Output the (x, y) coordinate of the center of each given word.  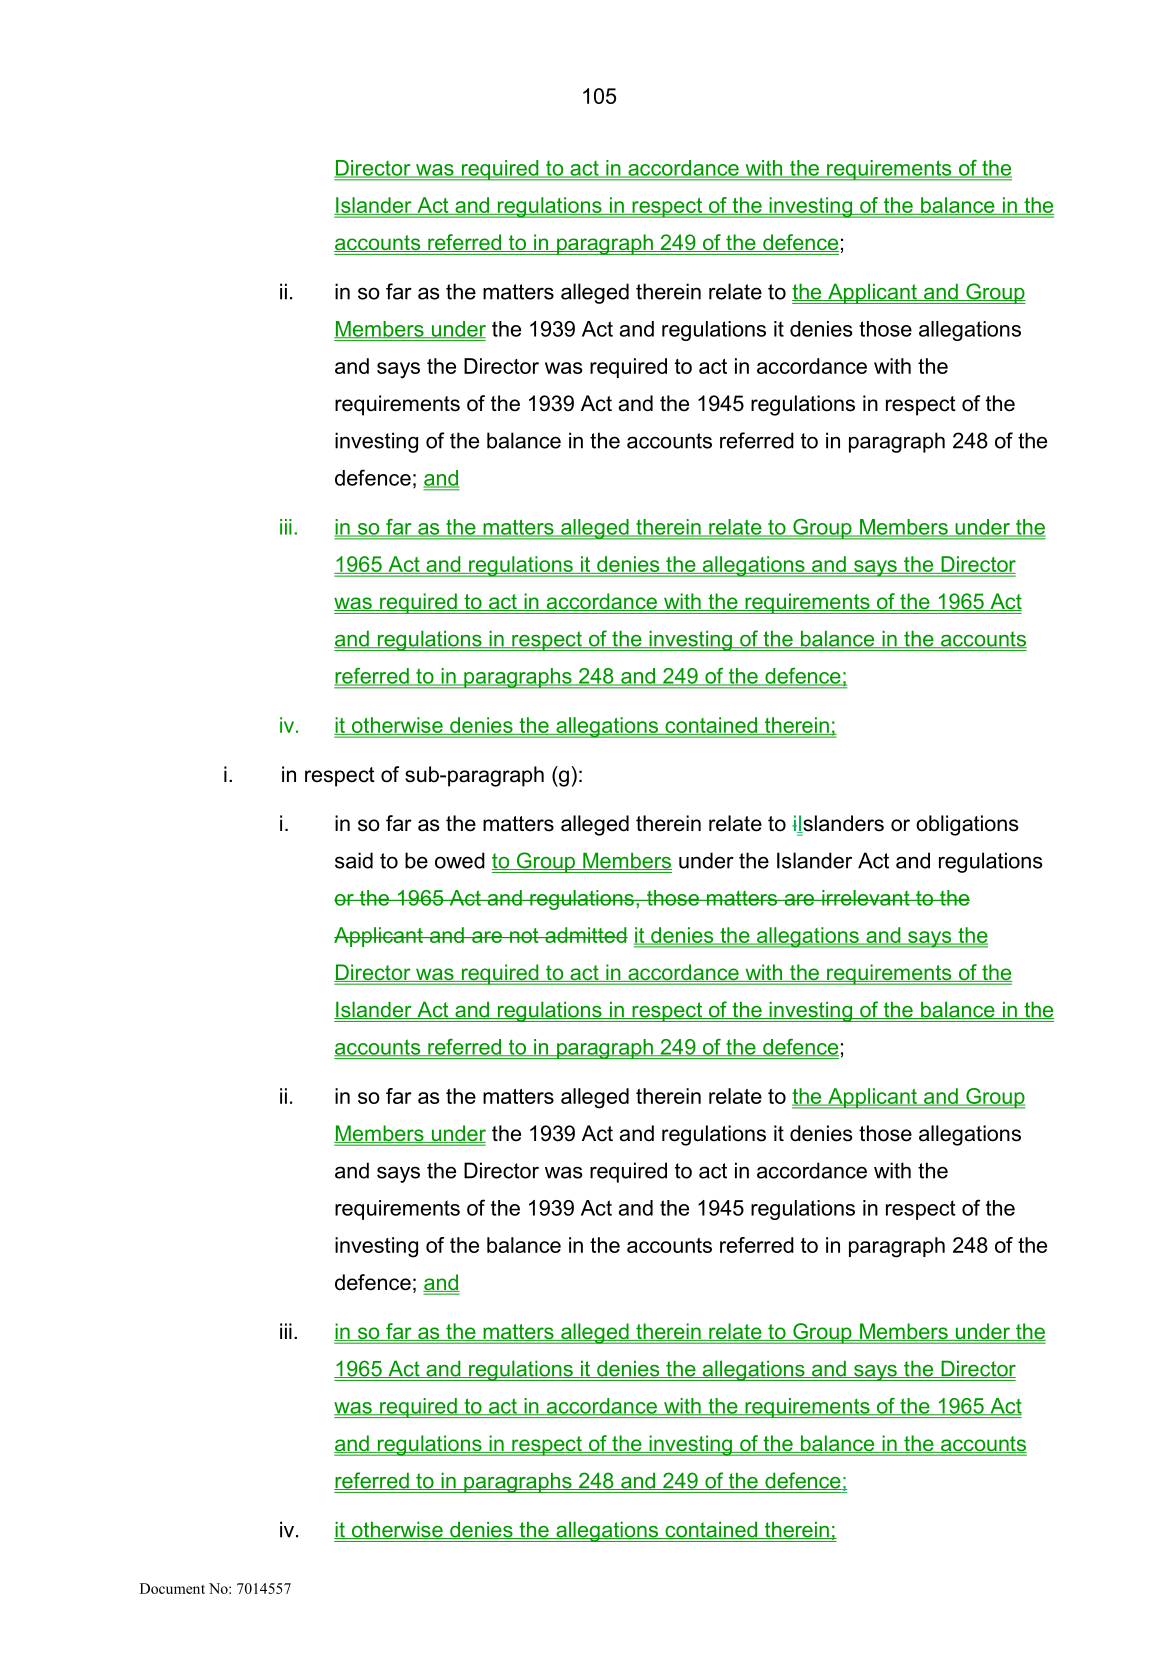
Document (172, 1588)
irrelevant (866, 898)
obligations (967, 825)
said (354, 860)
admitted (585, 935)
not (524, 935)
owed (460, 860)
